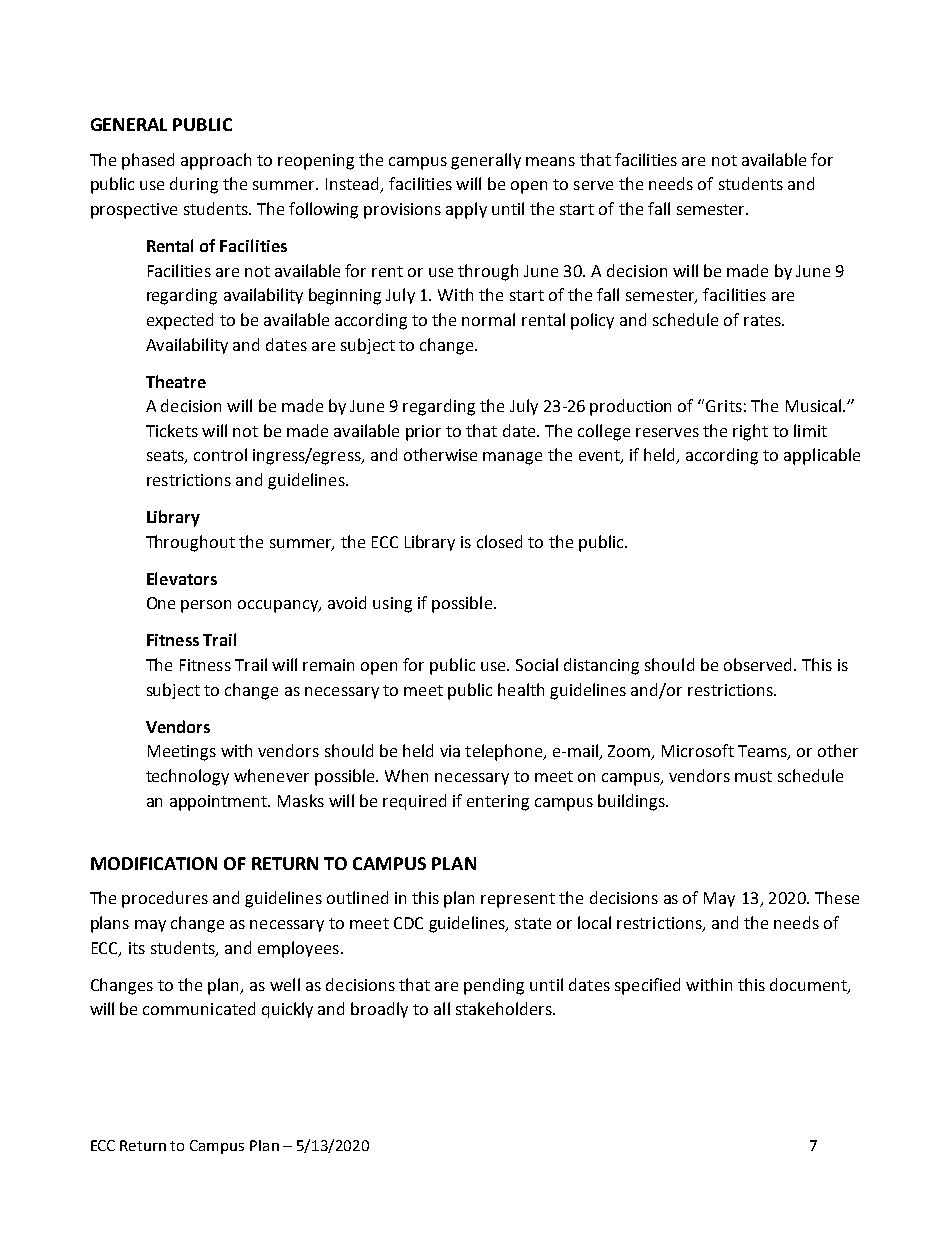  What do you see at coordinates (466, 210) in the document?
I see `apply` at bounding box center [466, 210].
